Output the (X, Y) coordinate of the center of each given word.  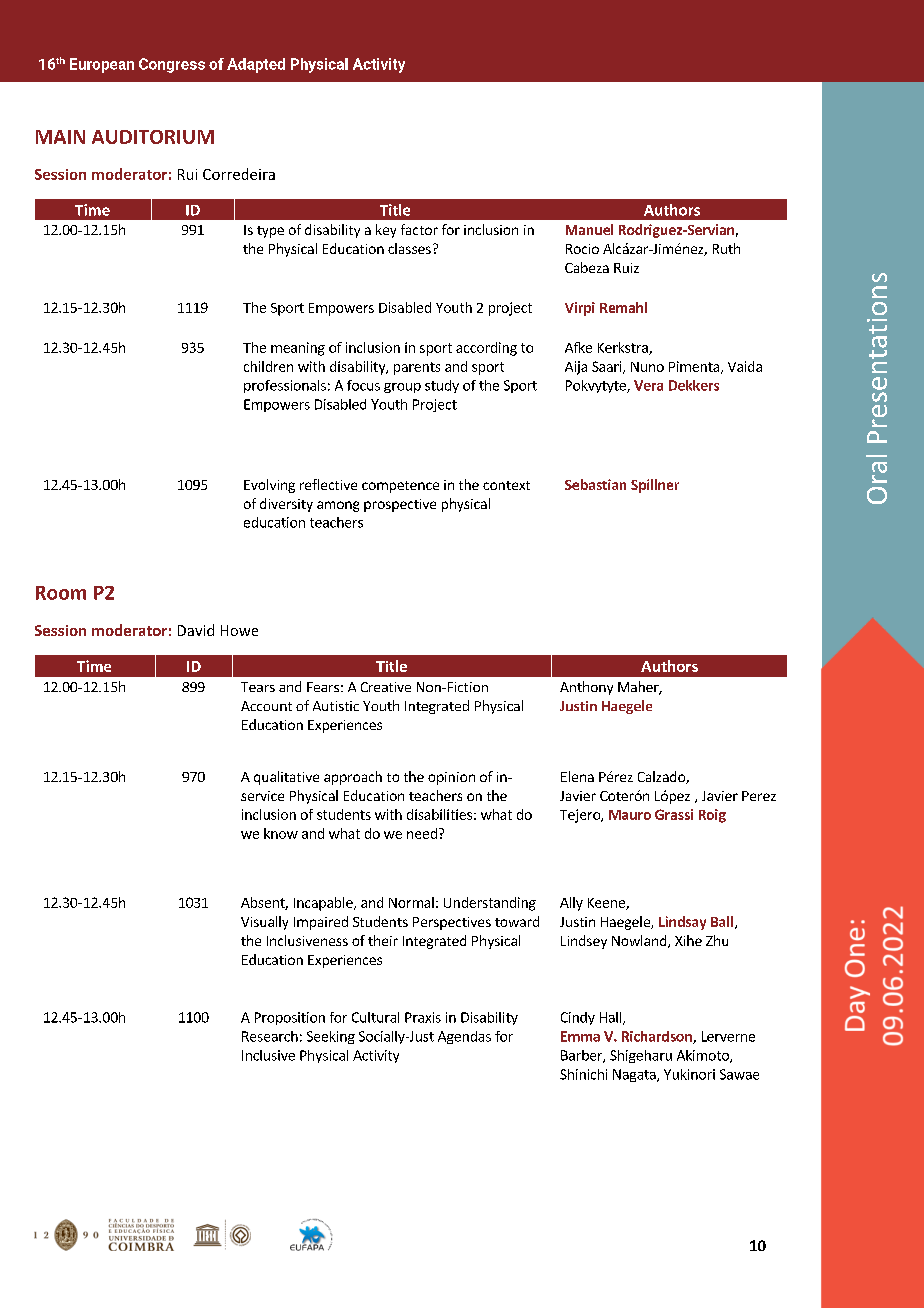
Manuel (589, 229)
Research (270, 1036)
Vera (648, 385)
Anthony (586, 688)
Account (266, 706)
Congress (172, 65)
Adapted (256, 65)
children (268, 366)
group (402, 388)
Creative (386, 687)
